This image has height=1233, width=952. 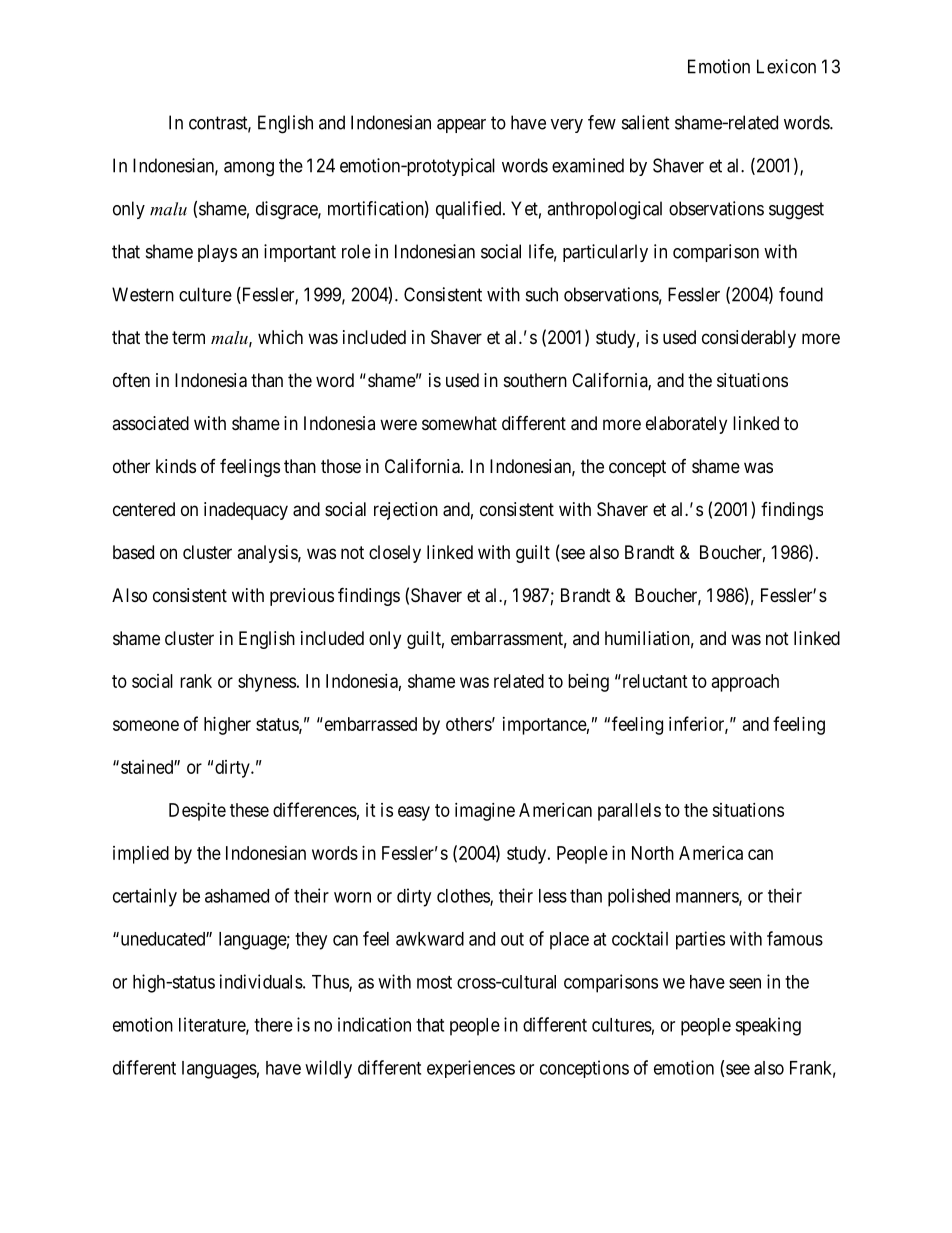 What do you see at coordinates (249, 169) in the image?
I see `among` at bounding box center [249, 169].
